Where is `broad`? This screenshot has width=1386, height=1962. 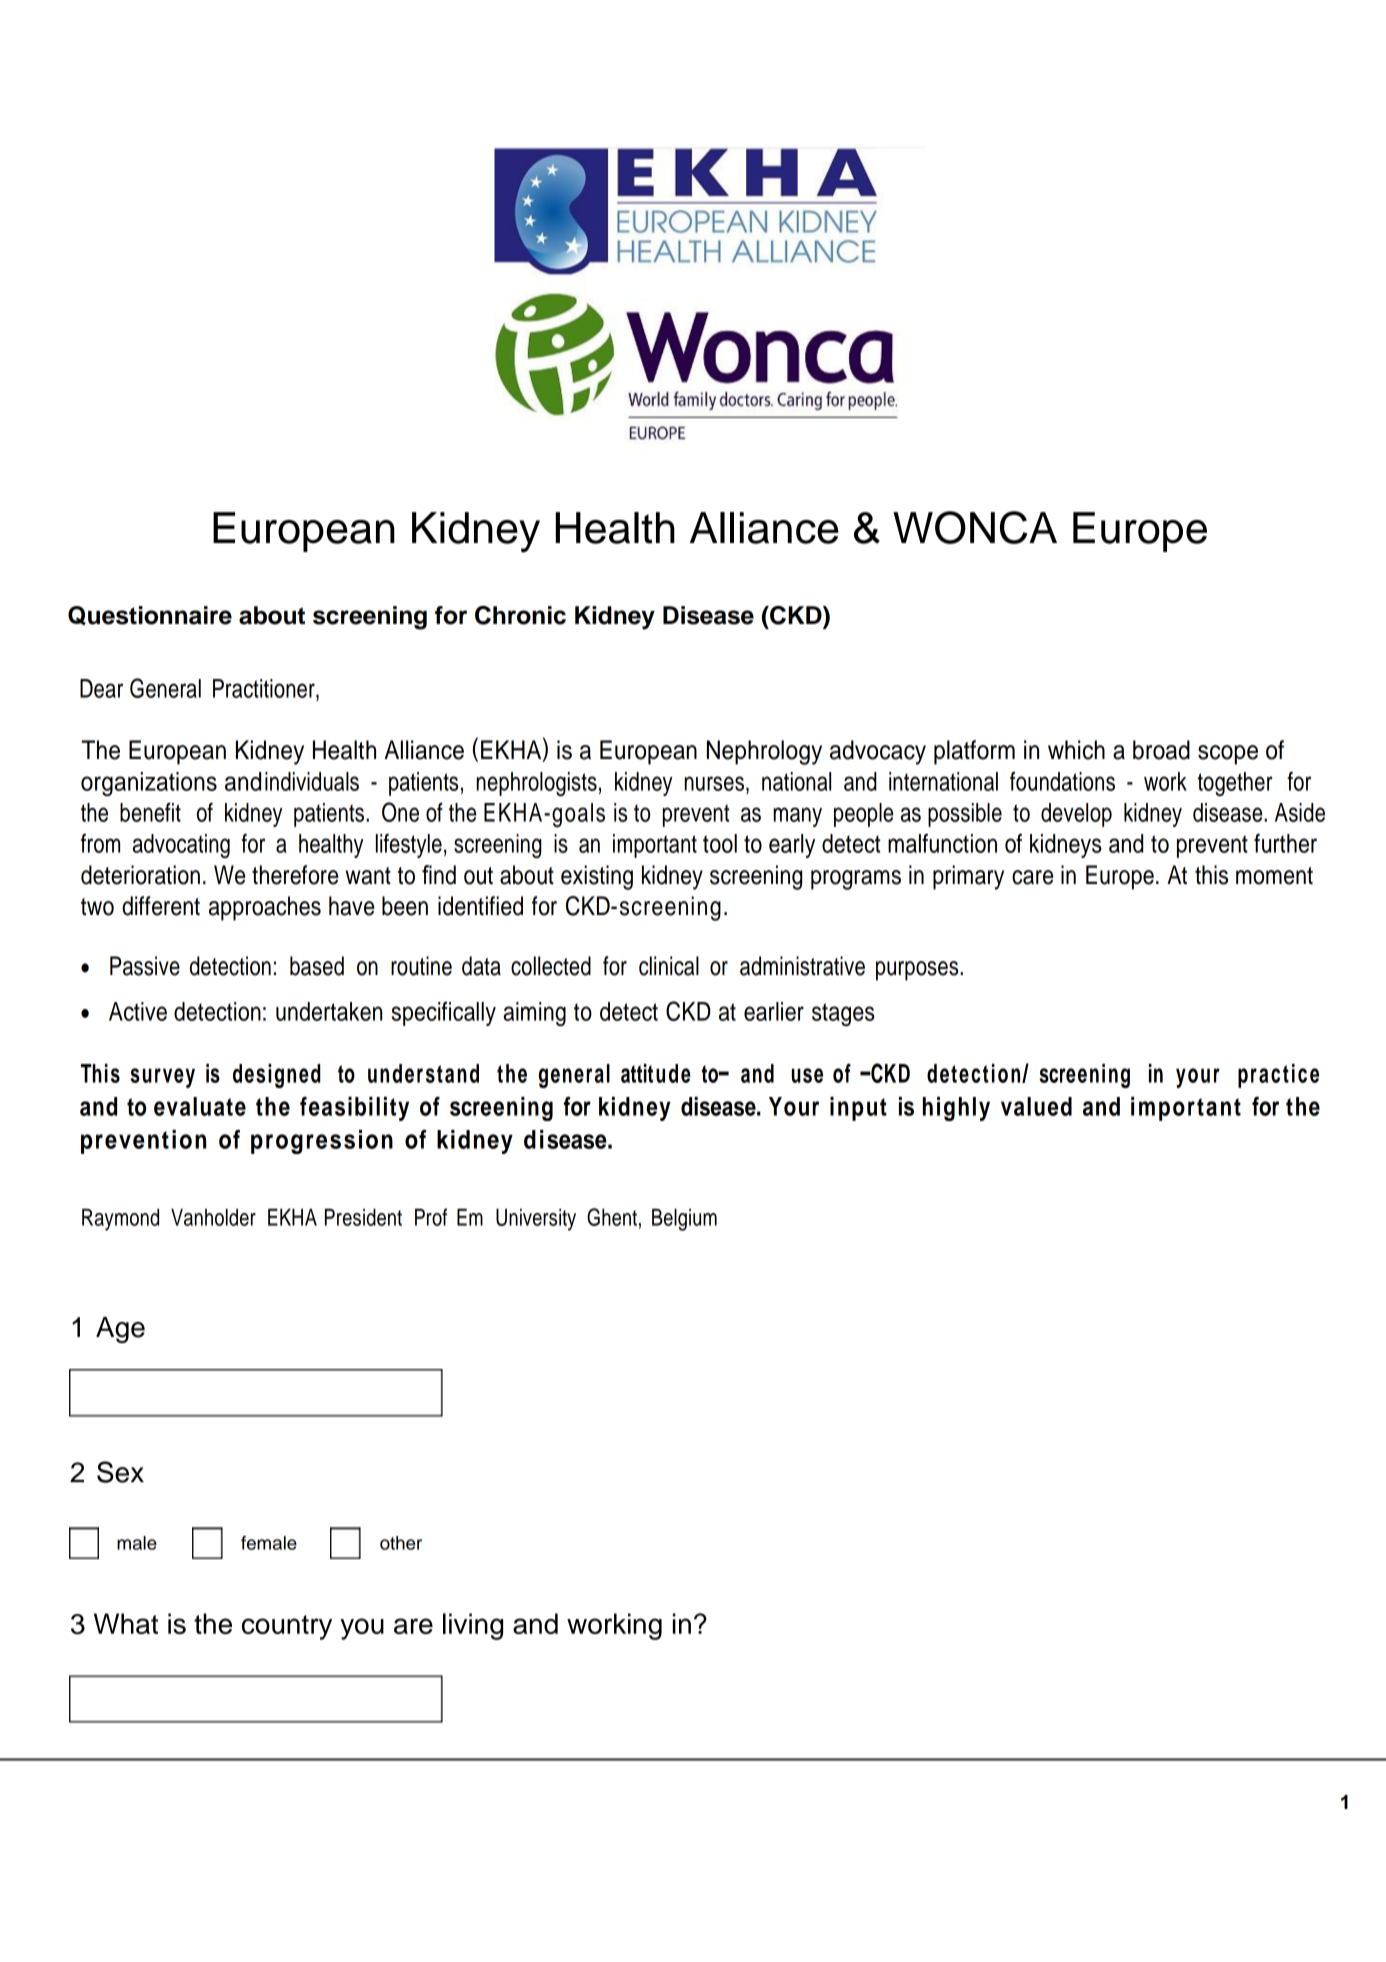
broad is located at coordinates (1161, 750).
